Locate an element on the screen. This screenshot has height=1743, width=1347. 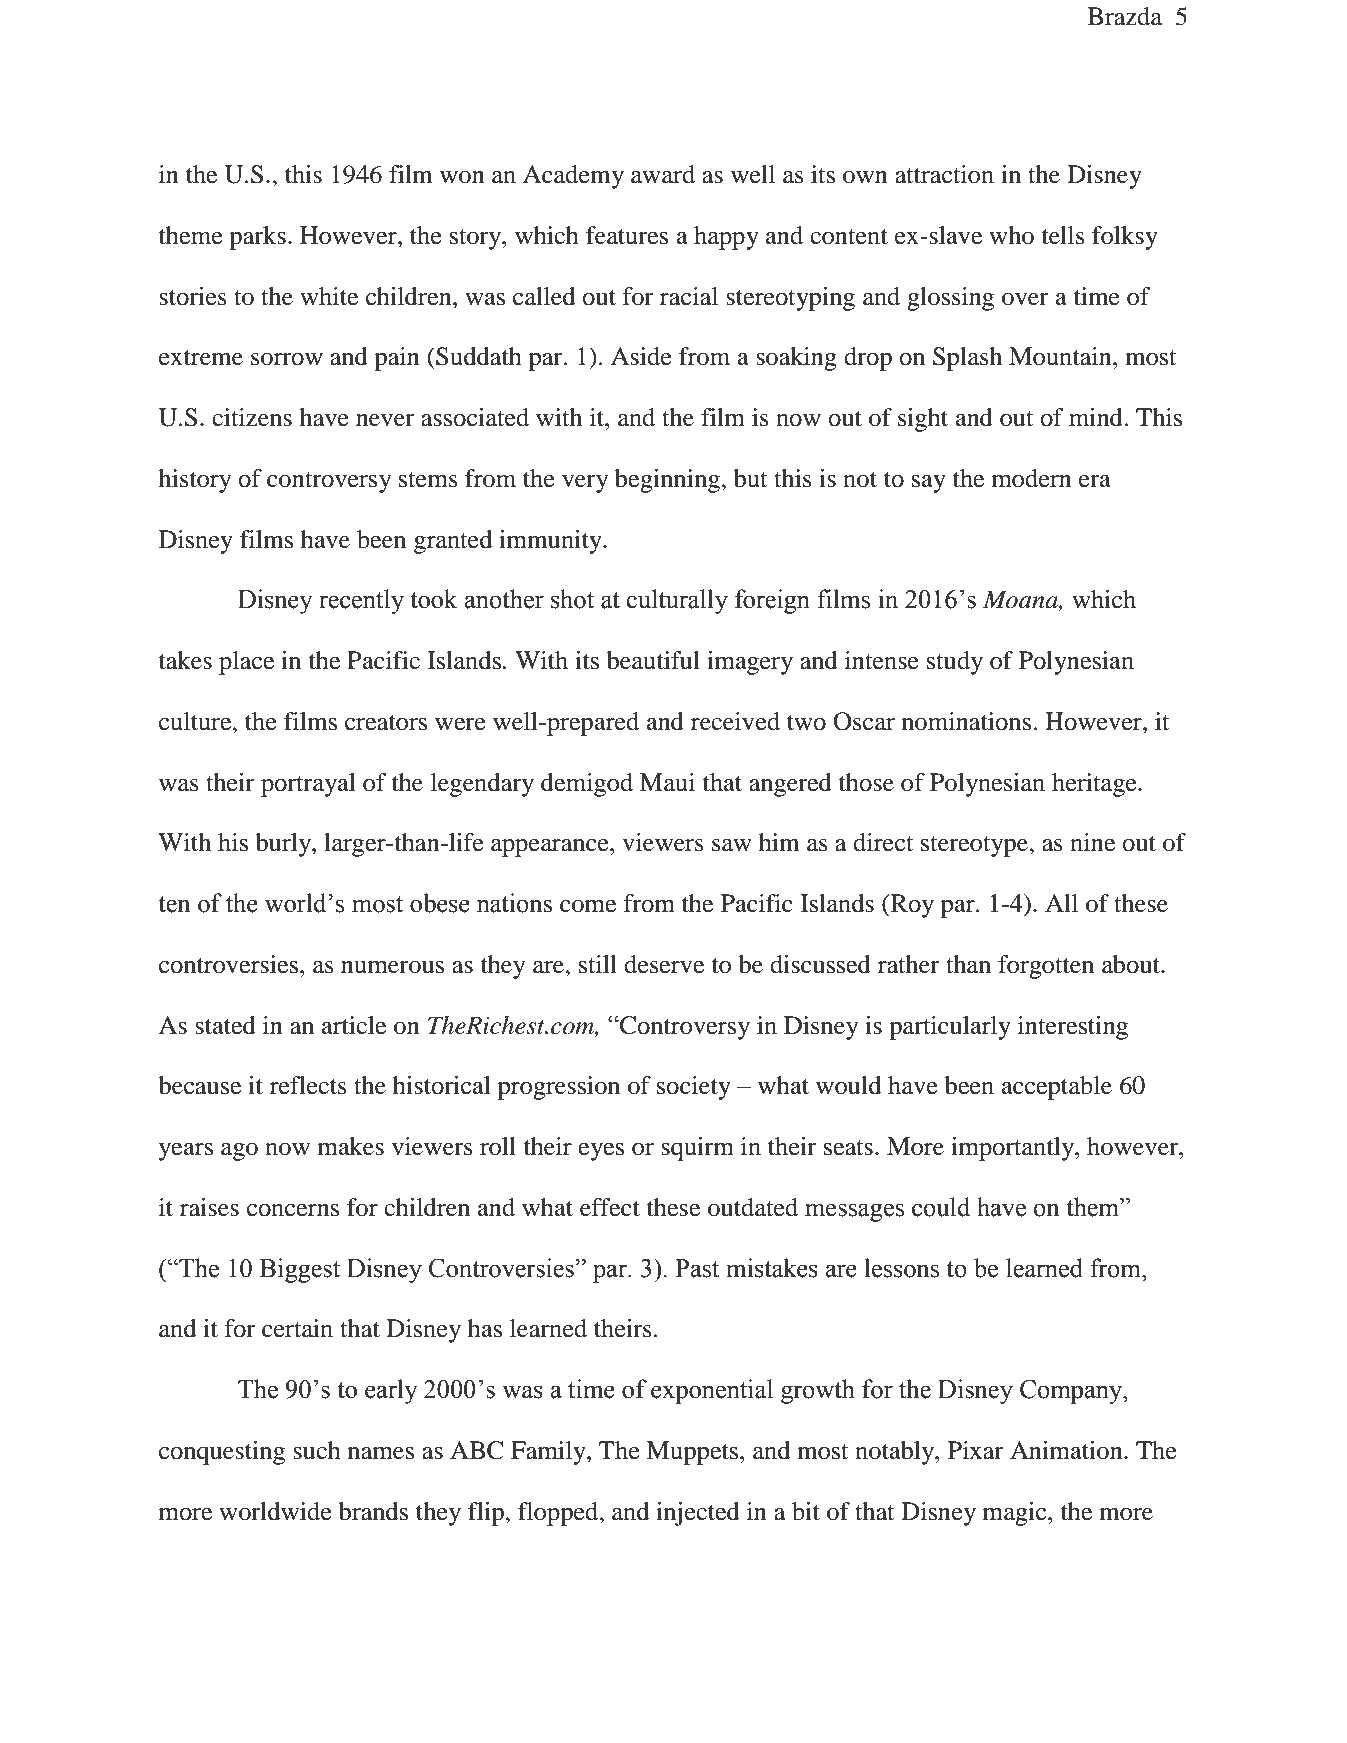
parks is located at coordinates (257, 238).
